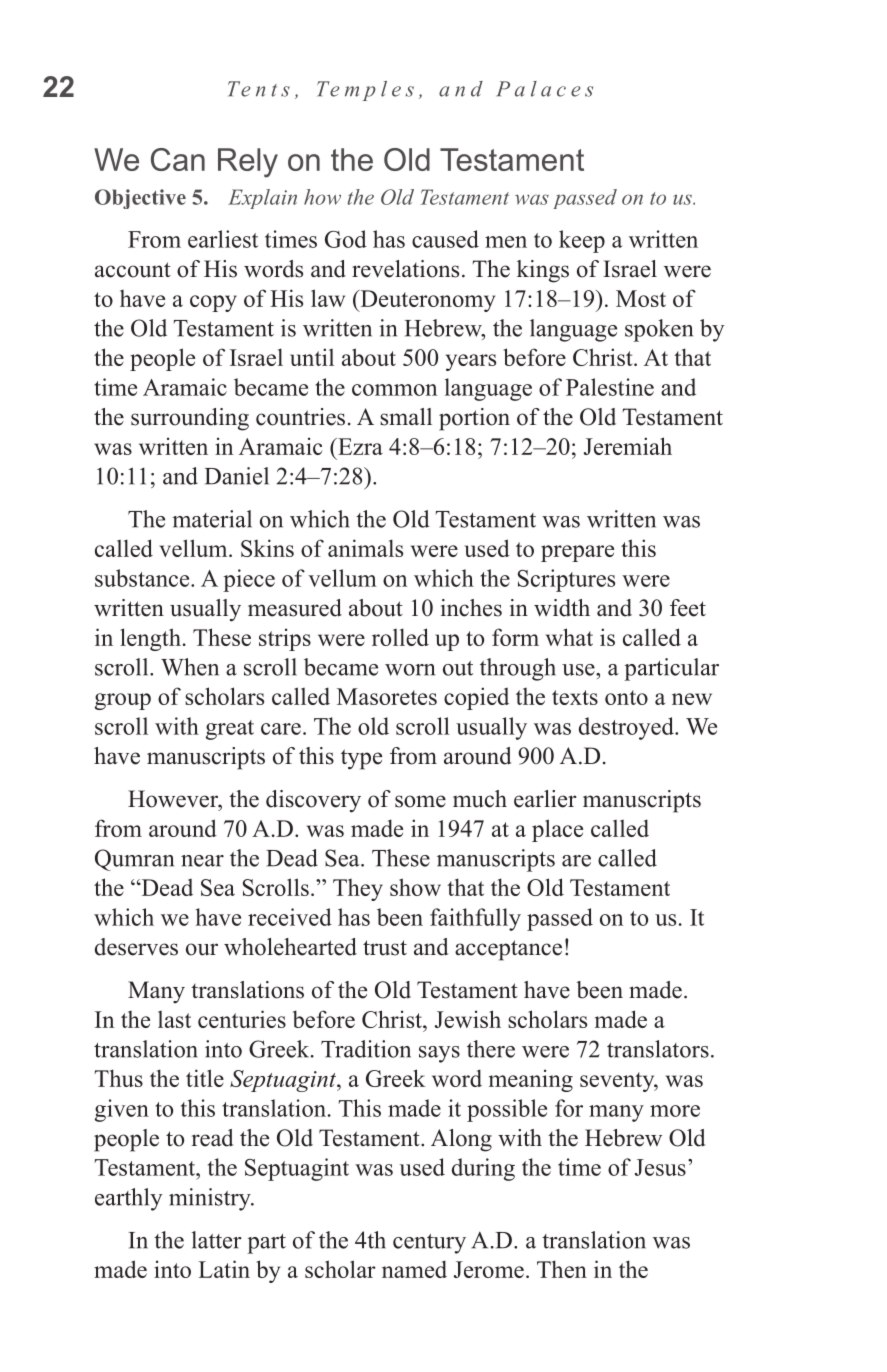 This image has height=1372, width=887. Describe the element at coordinates (178, 159) in the image. I see `Can` at that location.
